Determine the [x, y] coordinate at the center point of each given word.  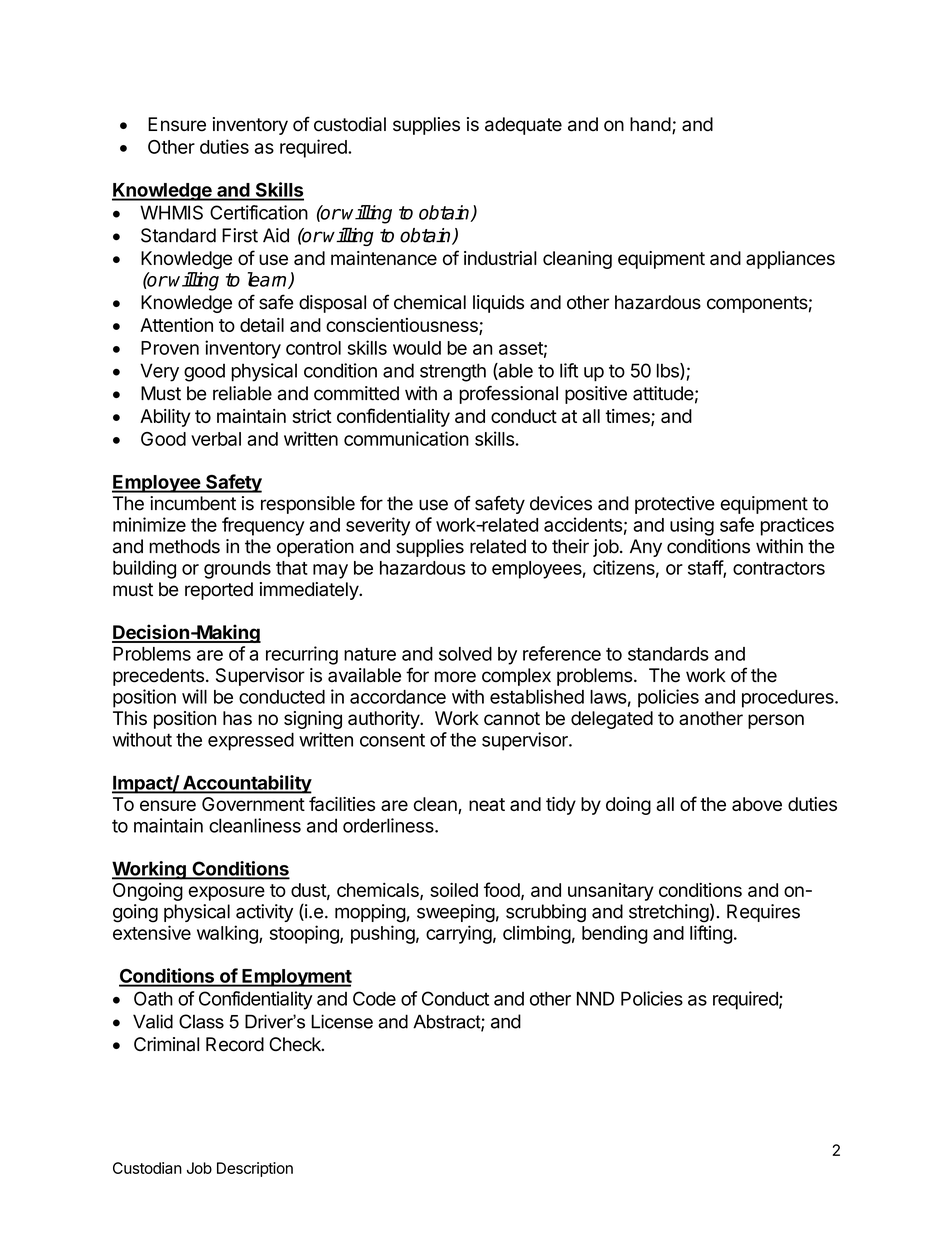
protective [675, 505]
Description [255, 1169]
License [342, 1021]
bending [615, 934]
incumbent [193, 503]
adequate [523, 126]
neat [487, 804]
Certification [259, 212]
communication [406, 438]
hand [650, 124]
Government [253, 804]
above [757, 804]
